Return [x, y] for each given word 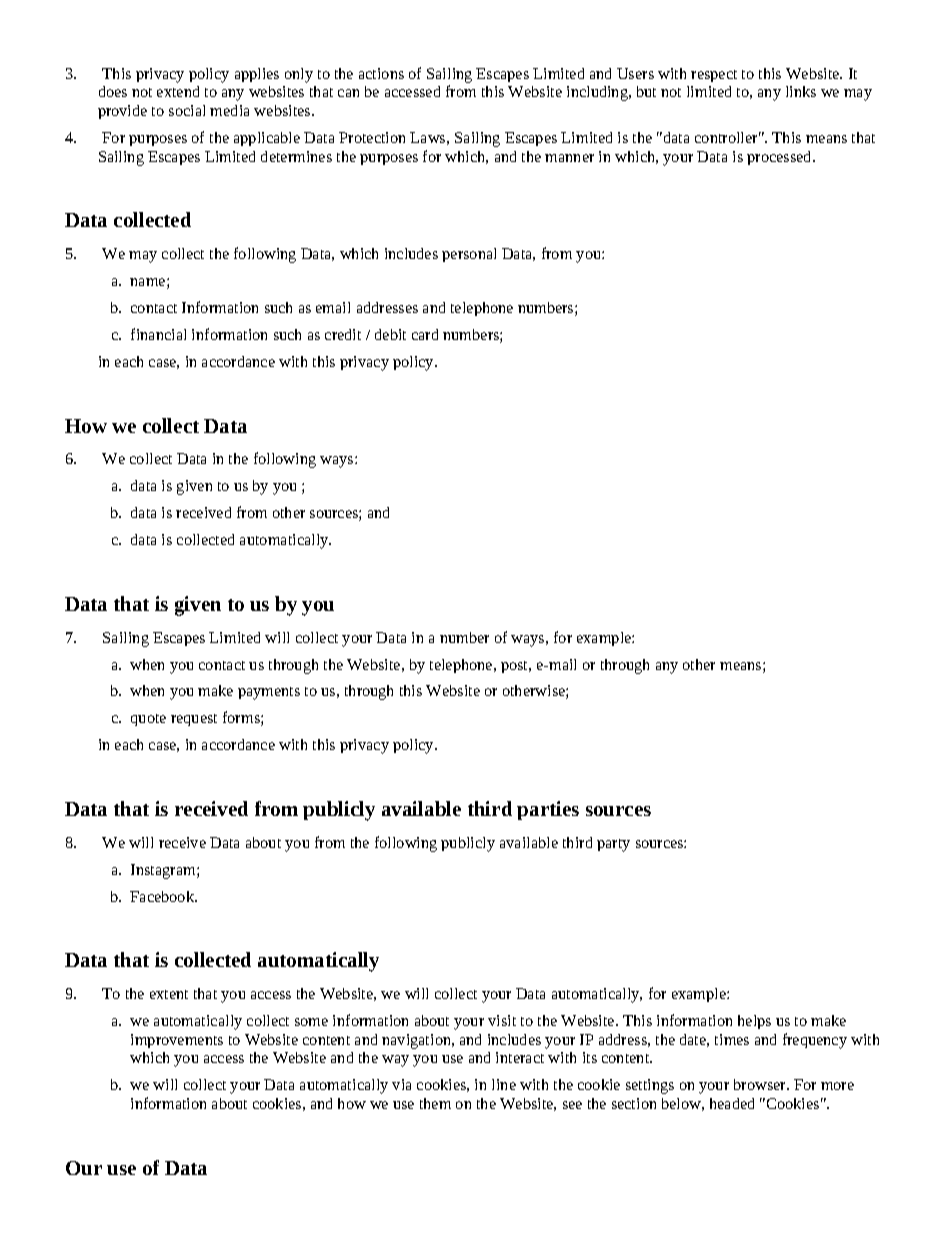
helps [754, 1022]
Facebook [163, 896]
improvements [177, 1041]
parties [548, 810]
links [801, 91]
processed [780, 158]
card [425, 334]
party [613, 845]
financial [158, 334]
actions [381, 73]
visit [502, 1020]
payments [269, 693]
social [187, 110]
